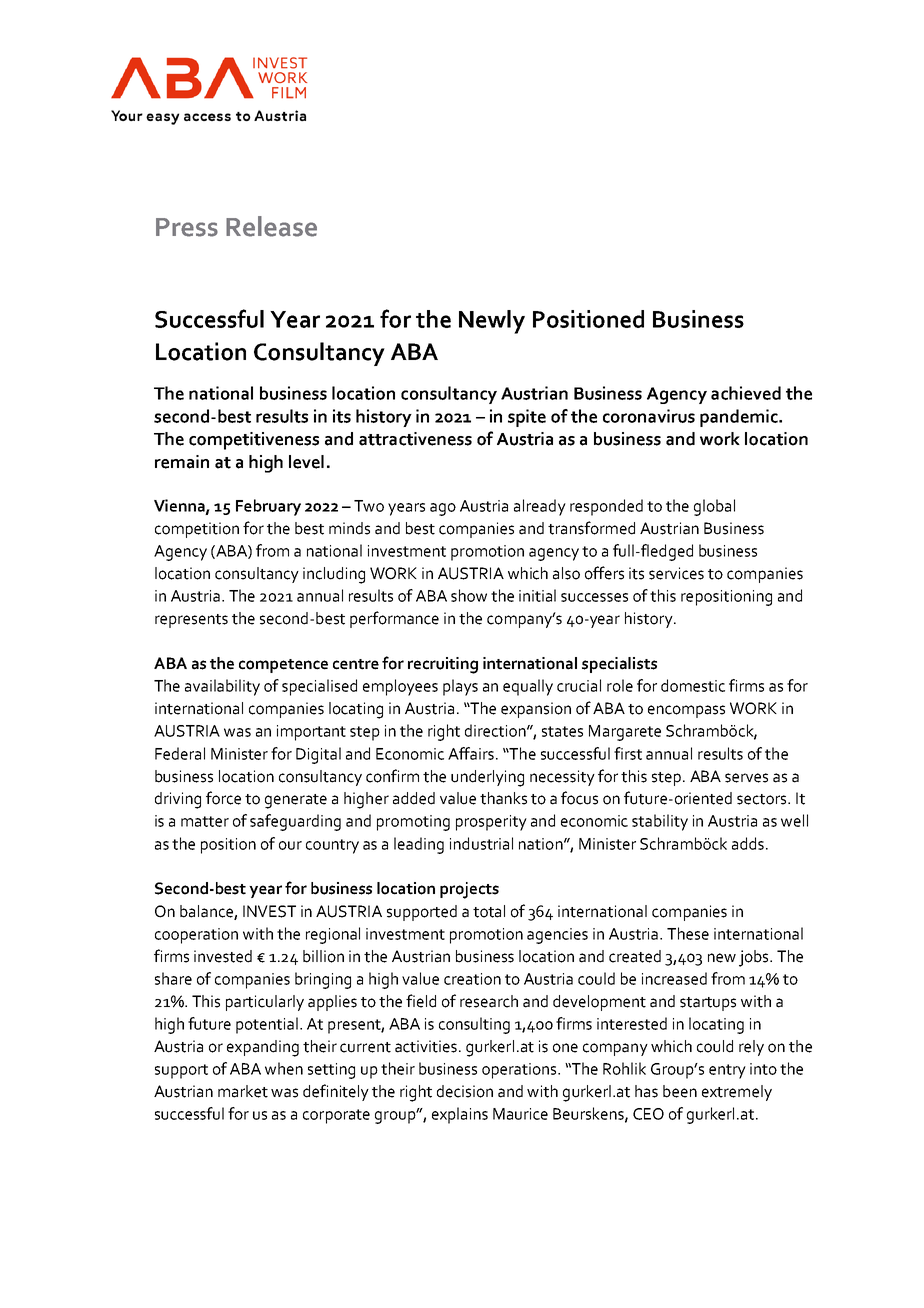  Describe the element at coordinates (693, 685) in the screenshot. I see `domestic` at that location.
